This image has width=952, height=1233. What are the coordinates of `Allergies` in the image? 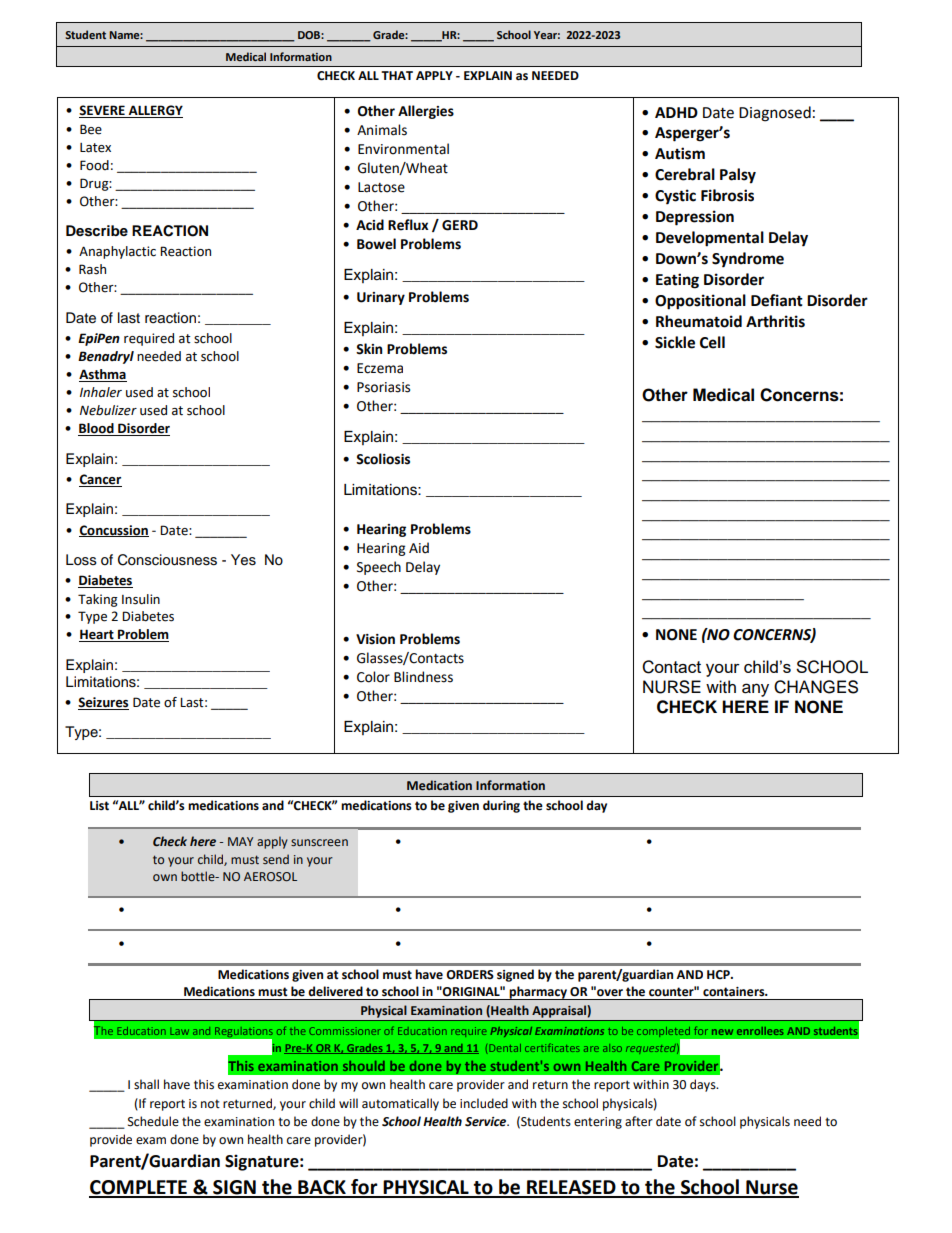 It's located at (426, 112).
